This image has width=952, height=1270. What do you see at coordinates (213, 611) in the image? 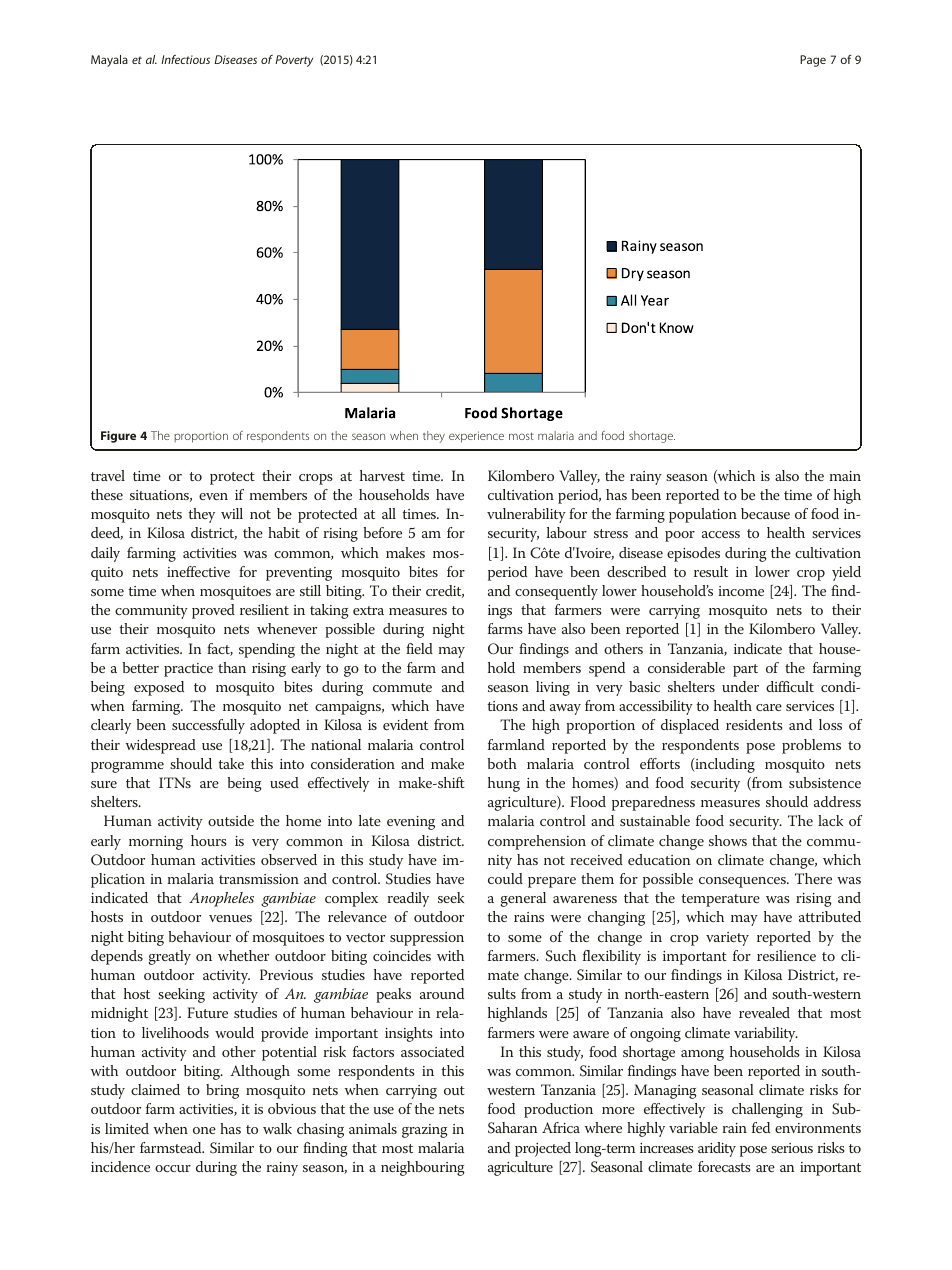
I see `proved` at bounding box center [213, 611].
